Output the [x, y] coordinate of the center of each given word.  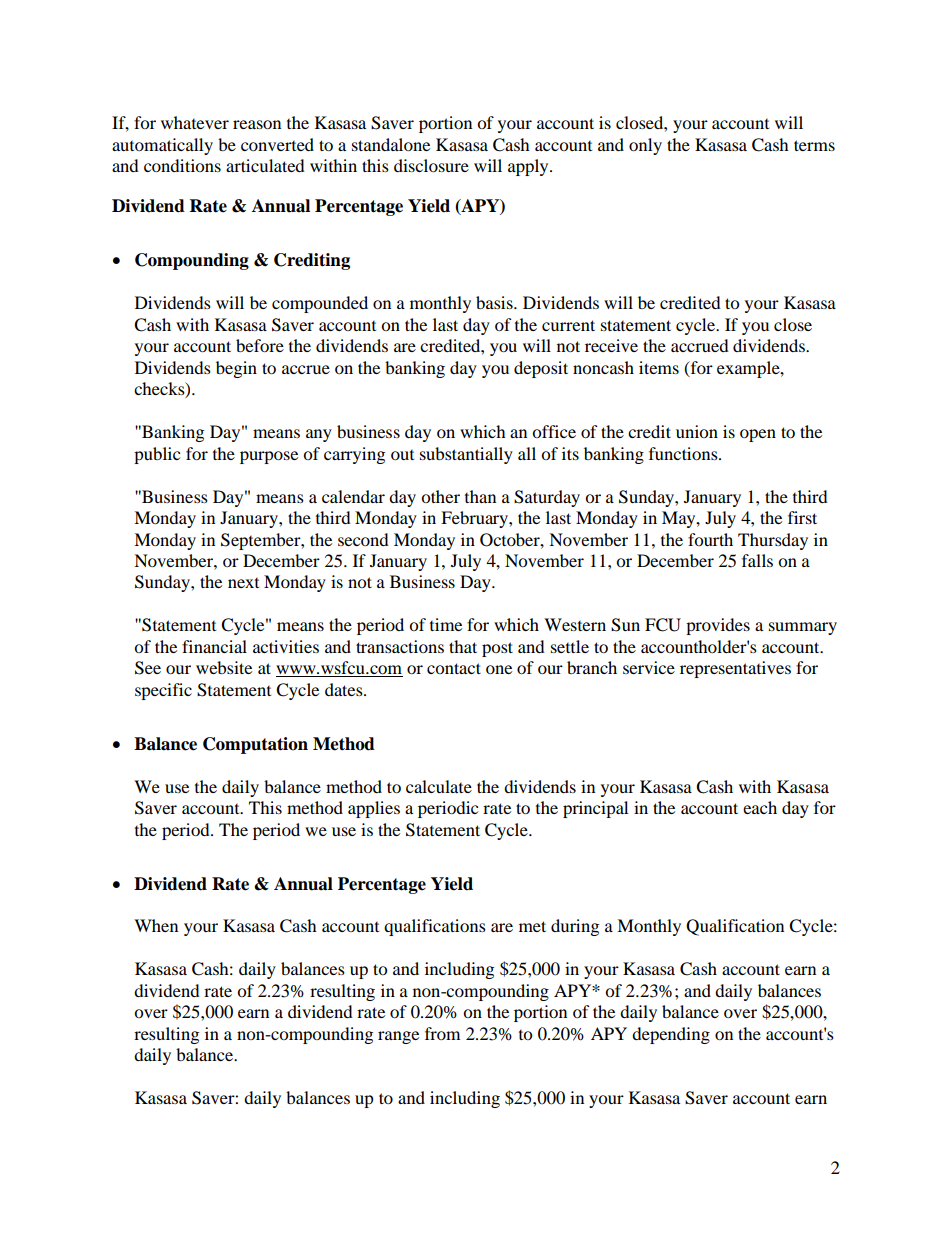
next [243, 583]
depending [671, 1035]
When [156, 925]
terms [814, 145]
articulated [265, 165]
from [442, 1033]
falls [757, 560]
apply [529, 167]
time [446, 624]
